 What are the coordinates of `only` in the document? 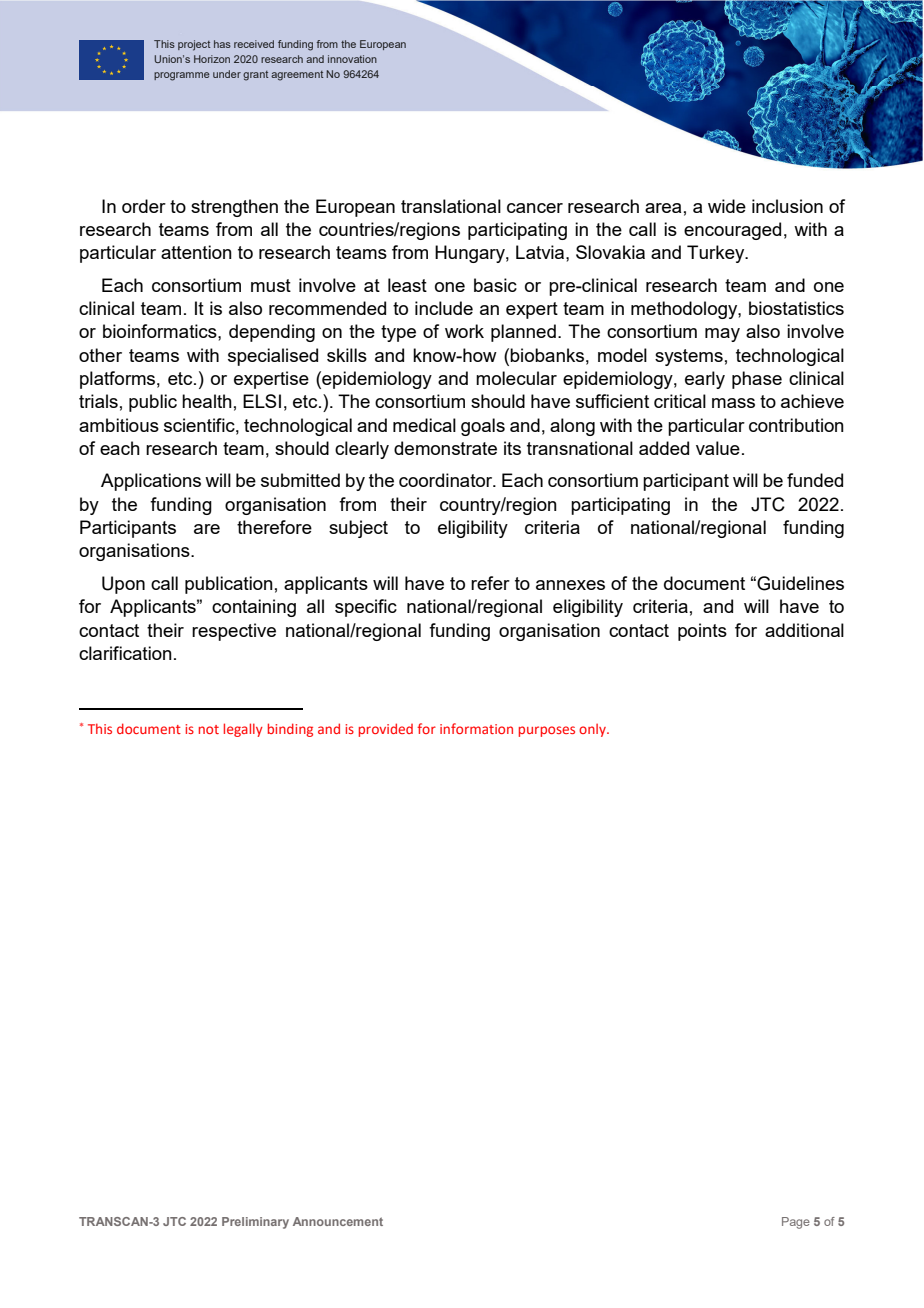 It's located at (593, 730).
